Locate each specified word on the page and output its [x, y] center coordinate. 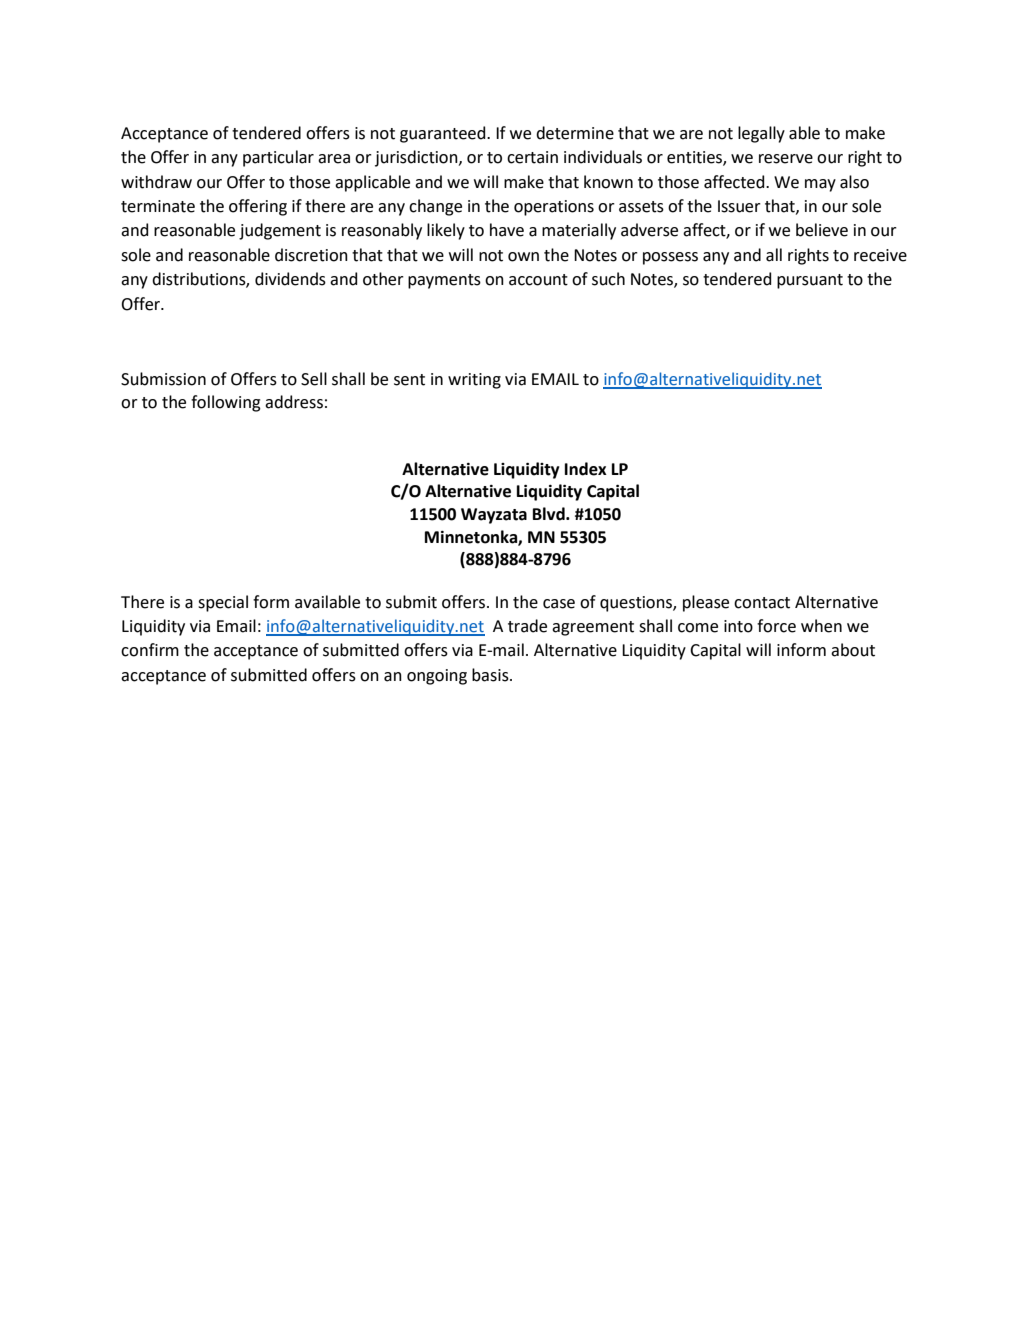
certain [532, 157]
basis [491, 675]
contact [762, 603]
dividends [290, 279]
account [538, 280]
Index [586, 469]
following [226, 403]
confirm [150, 650]
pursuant [810, 281]
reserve [786, 159]
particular [278, 158]
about [853, 650]
